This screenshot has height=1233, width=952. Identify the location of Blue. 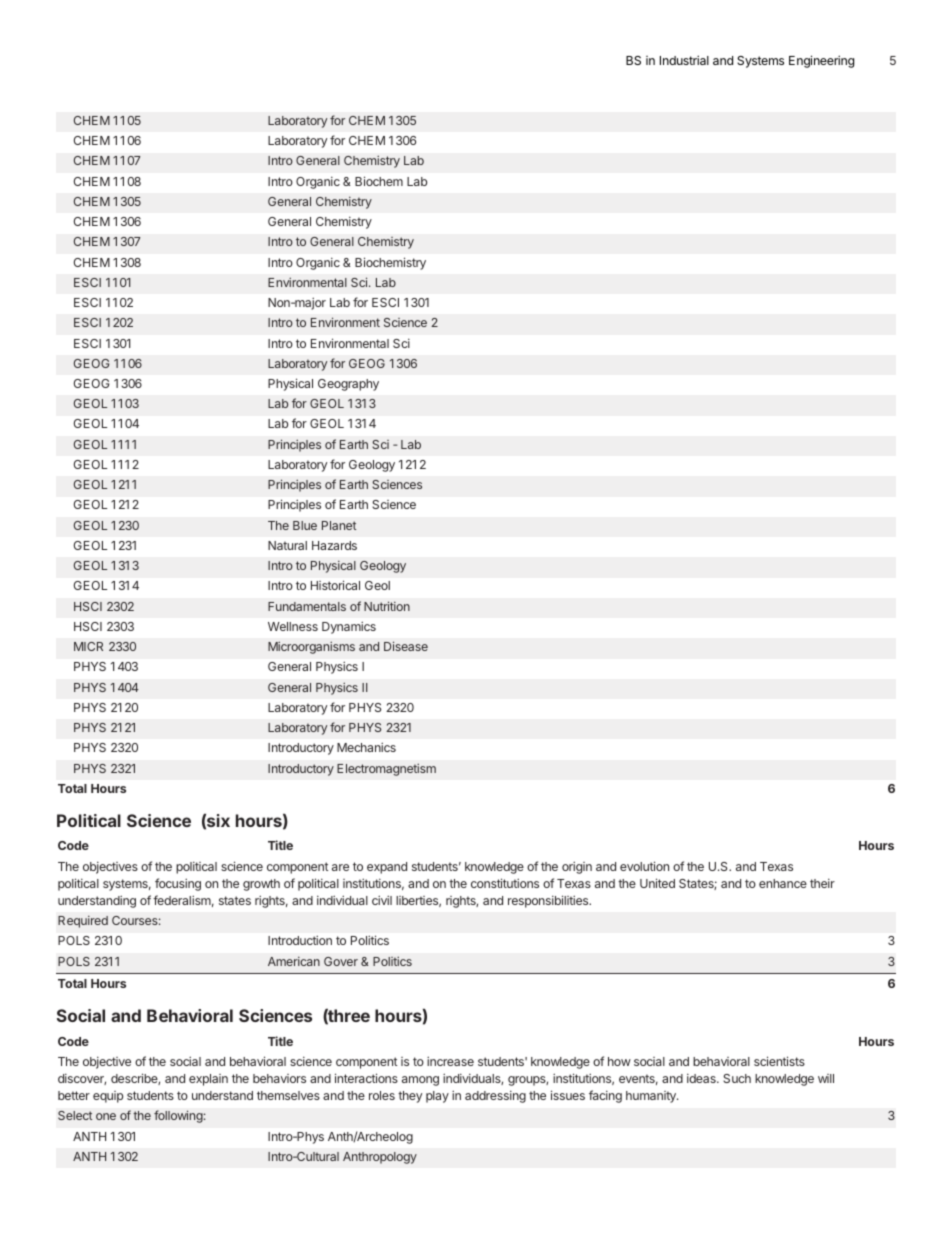
(305, 525).
